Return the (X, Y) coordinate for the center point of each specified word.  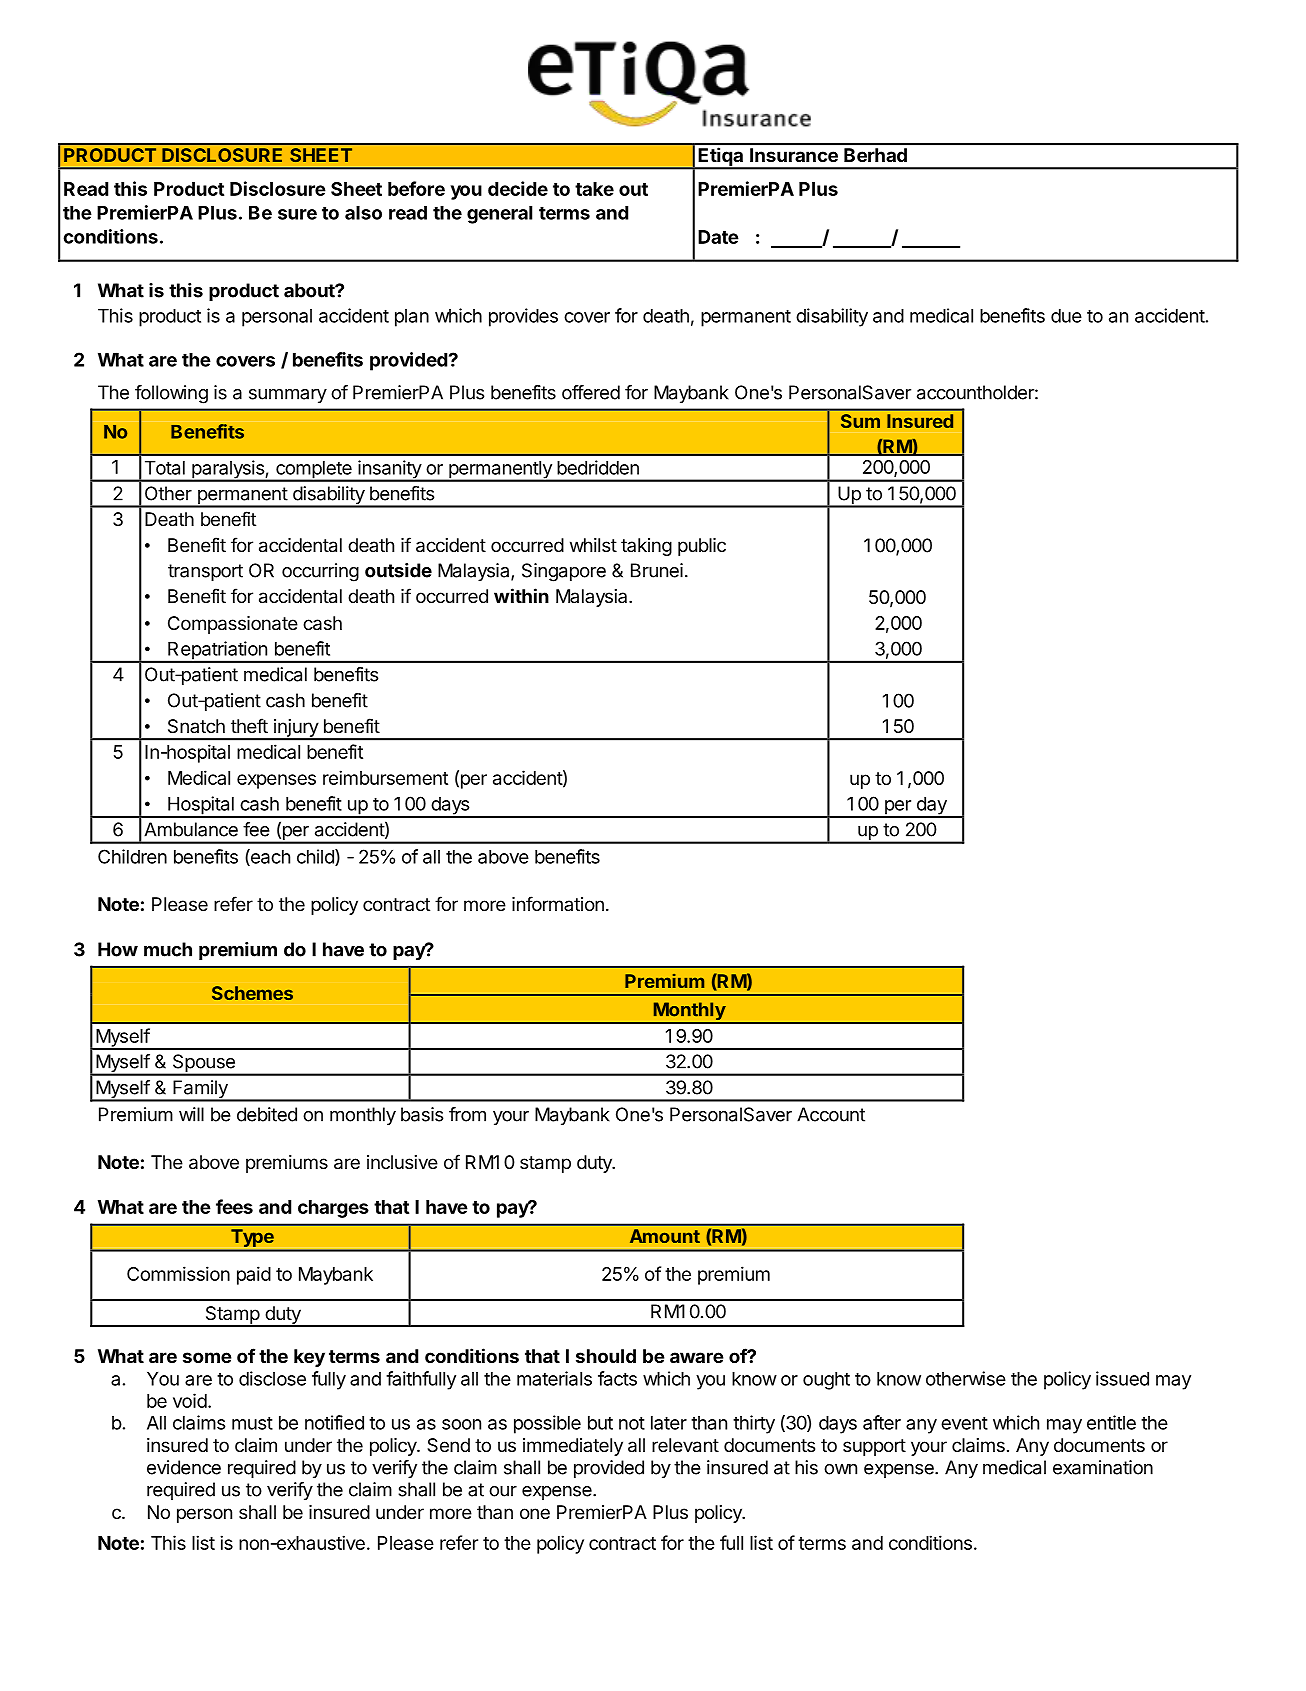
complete (314, 471)
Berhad (875, 155)
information (558, 903)
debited (267, 1114)
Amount (665, 1236)
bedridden (598, 467)
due (1066, 316)
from (467, 1114)
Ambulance (191, 829)
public (702, 547)
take (594, 189)
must (252, 1423)
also (363, 213)
